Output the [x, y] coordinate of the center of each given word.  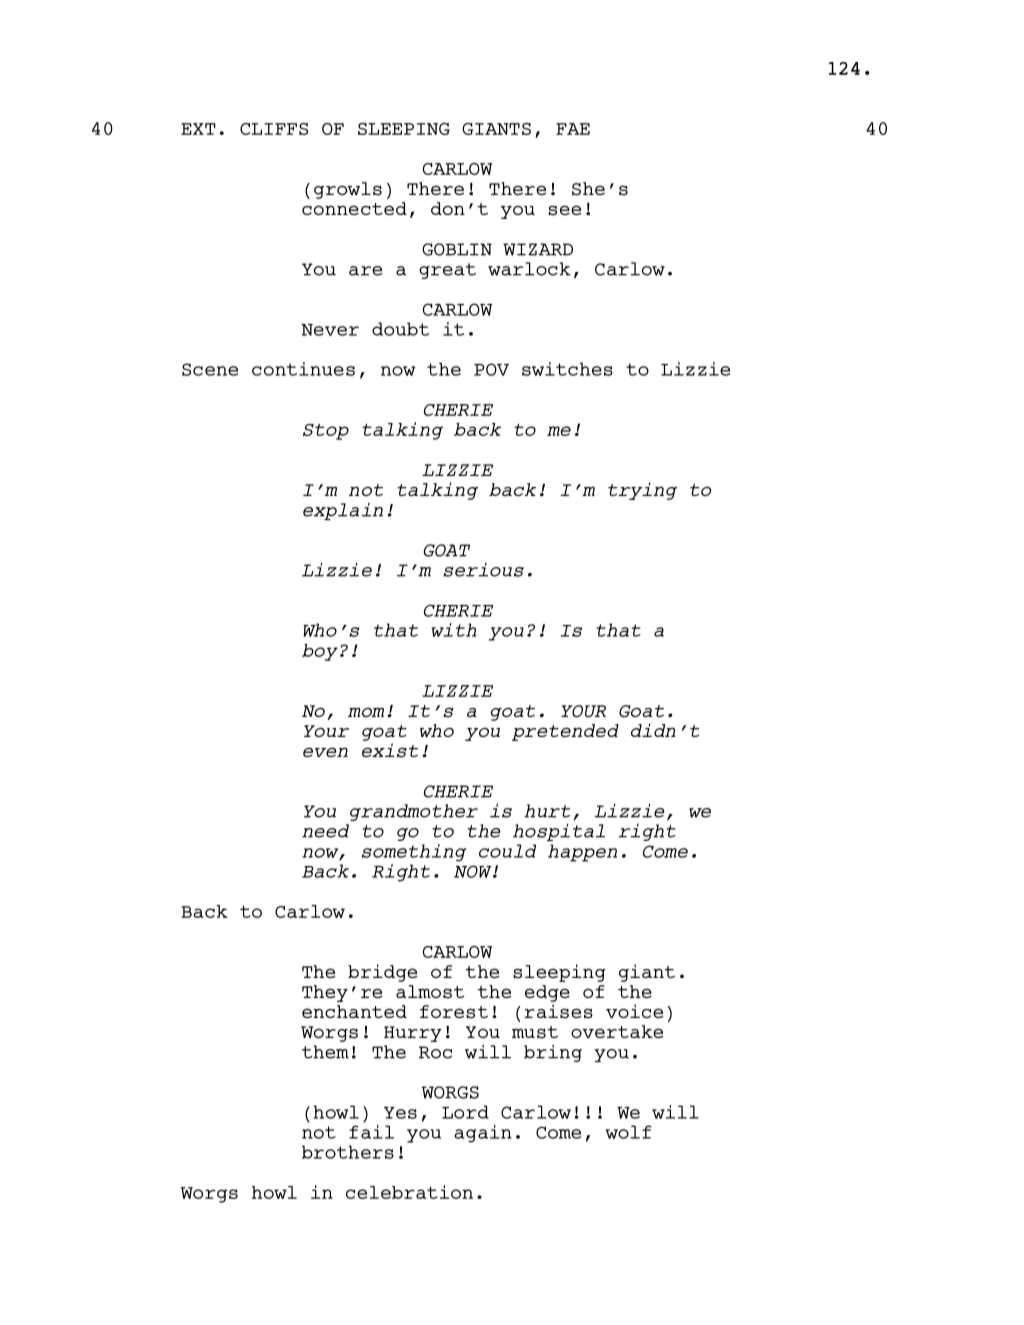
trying [642, 491]
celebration [409, 1192]
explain [343, 511]
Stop [326, 432]
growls [348, 190]
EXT [198, 129]
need [325, 831]
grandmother [414, 812]
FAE [573, 129]
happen [582, 853]
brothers [348, 1152]
